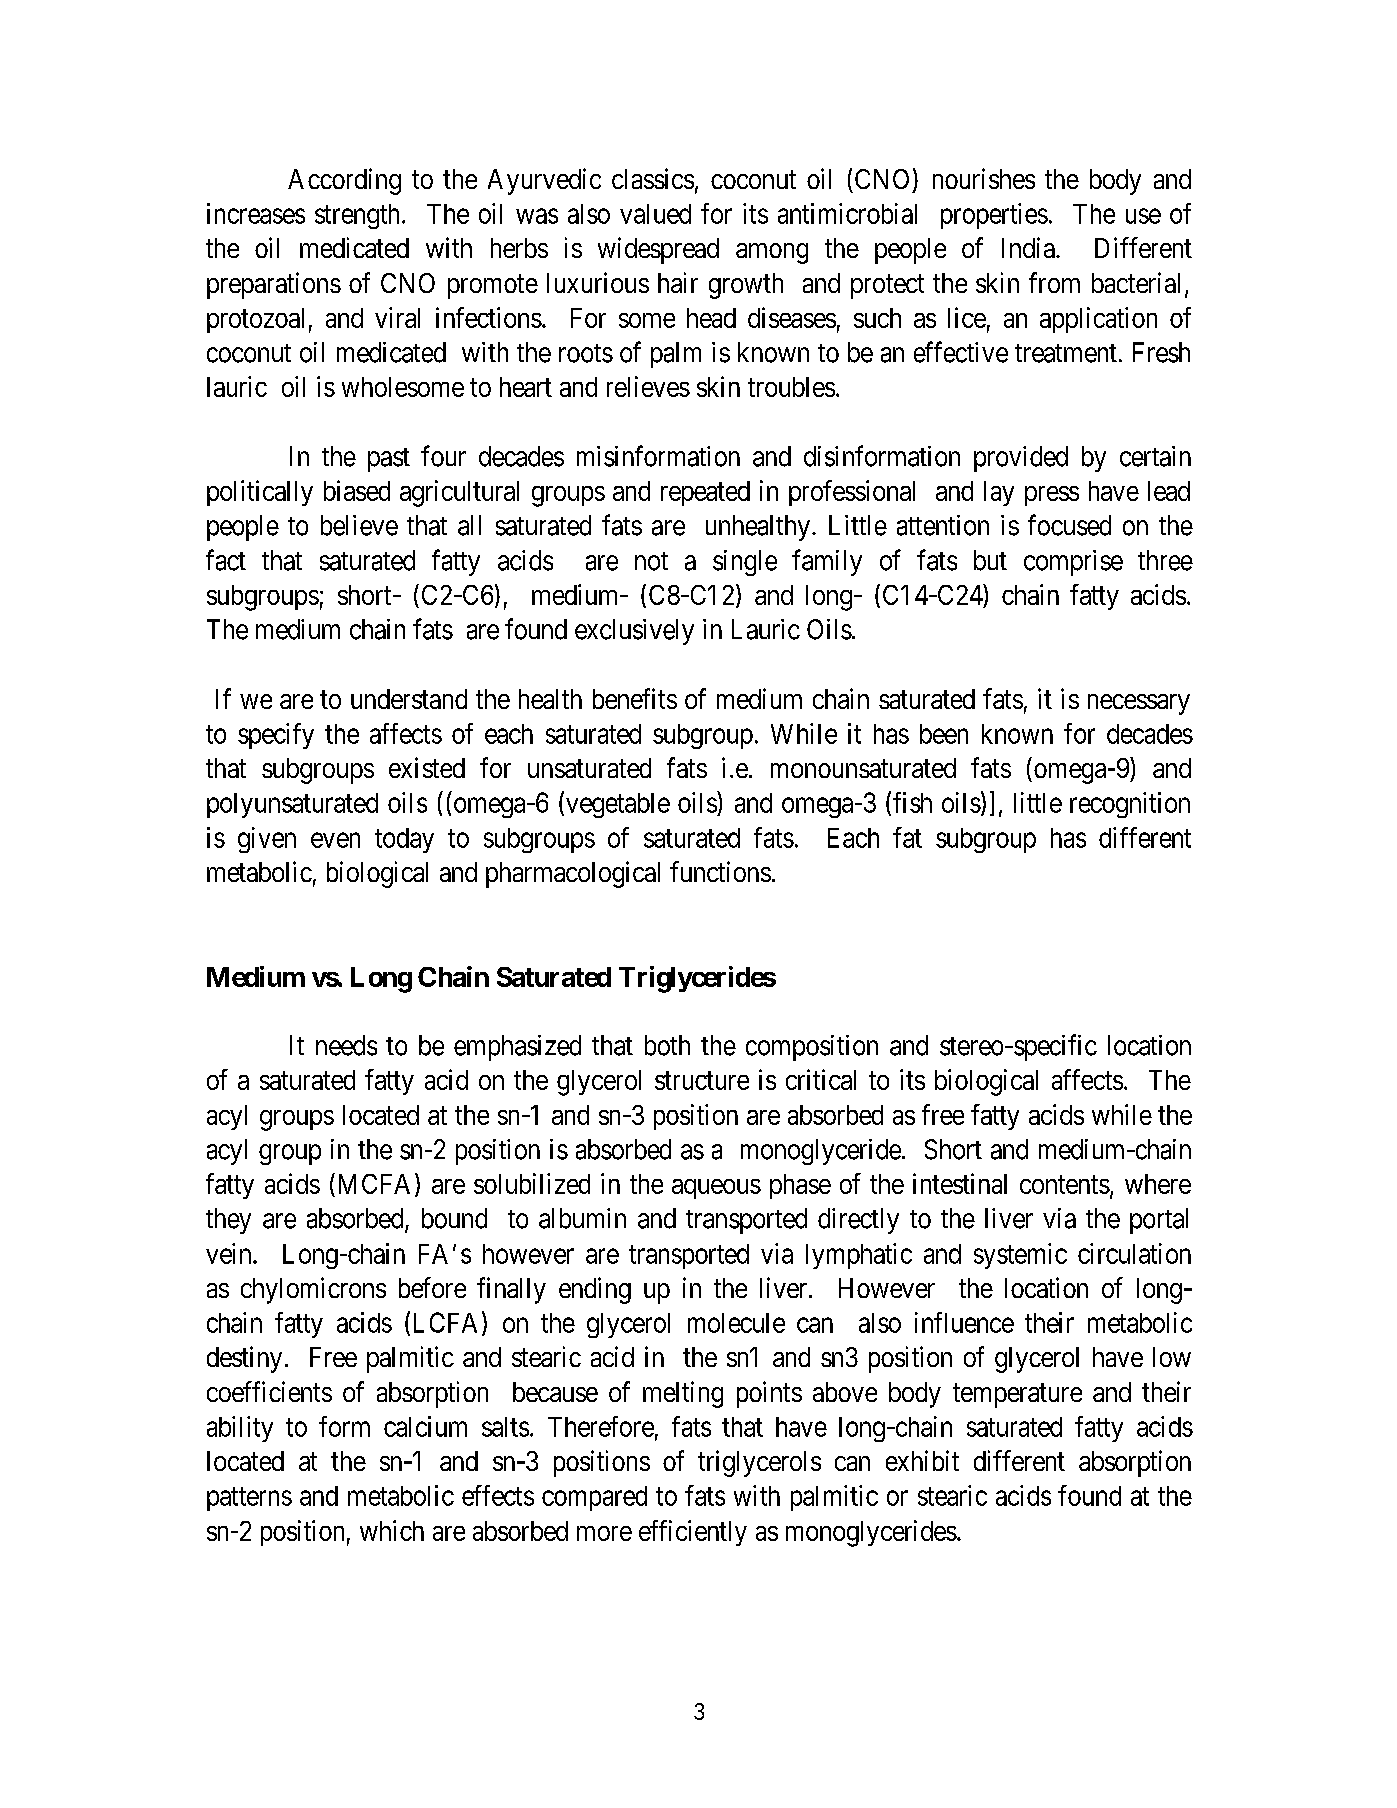 The image size is (1397, 1808). I want to click on India, so click(1029, 247).
